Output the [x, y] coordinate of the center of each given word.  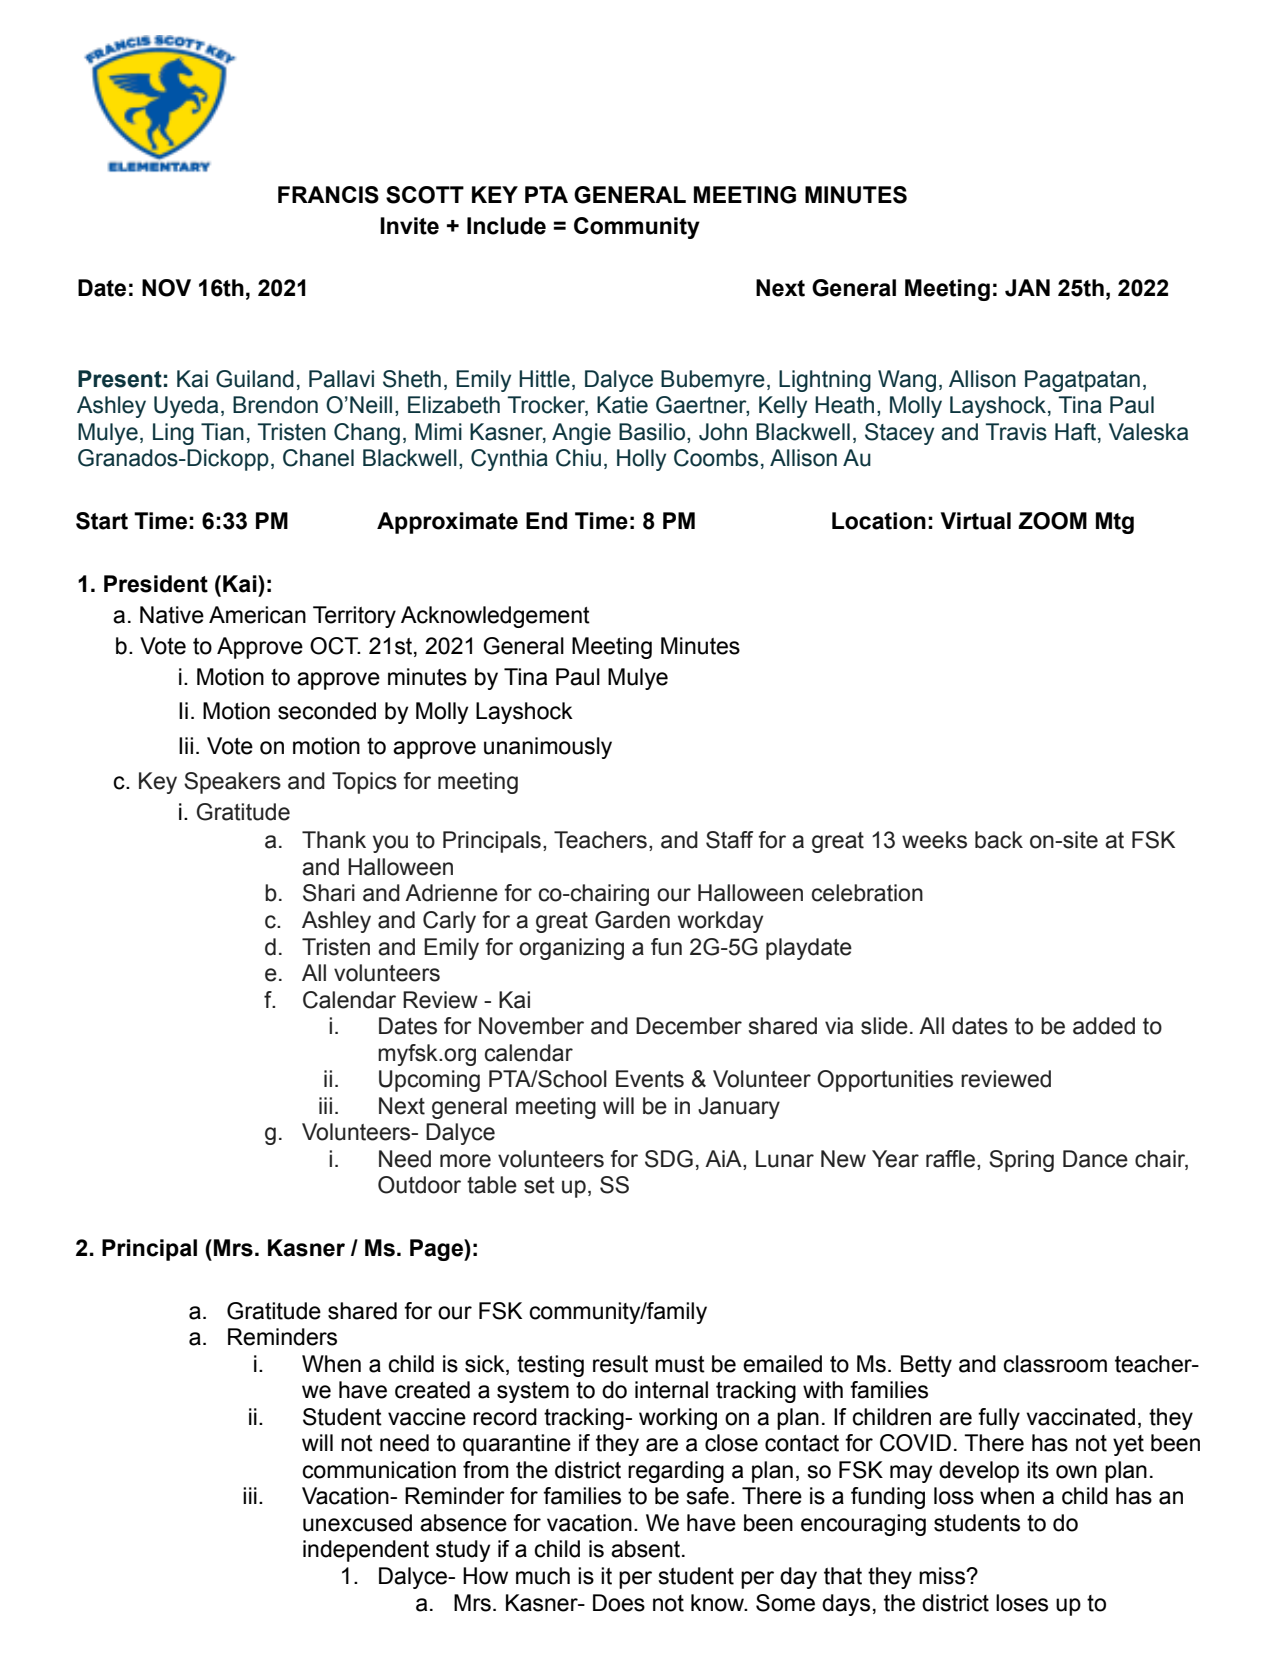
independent [366, 1551]
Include [506, 226]
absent [647, 1549]
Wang [907, 381]
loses [1022, 1603]
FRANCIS [328, 195]
